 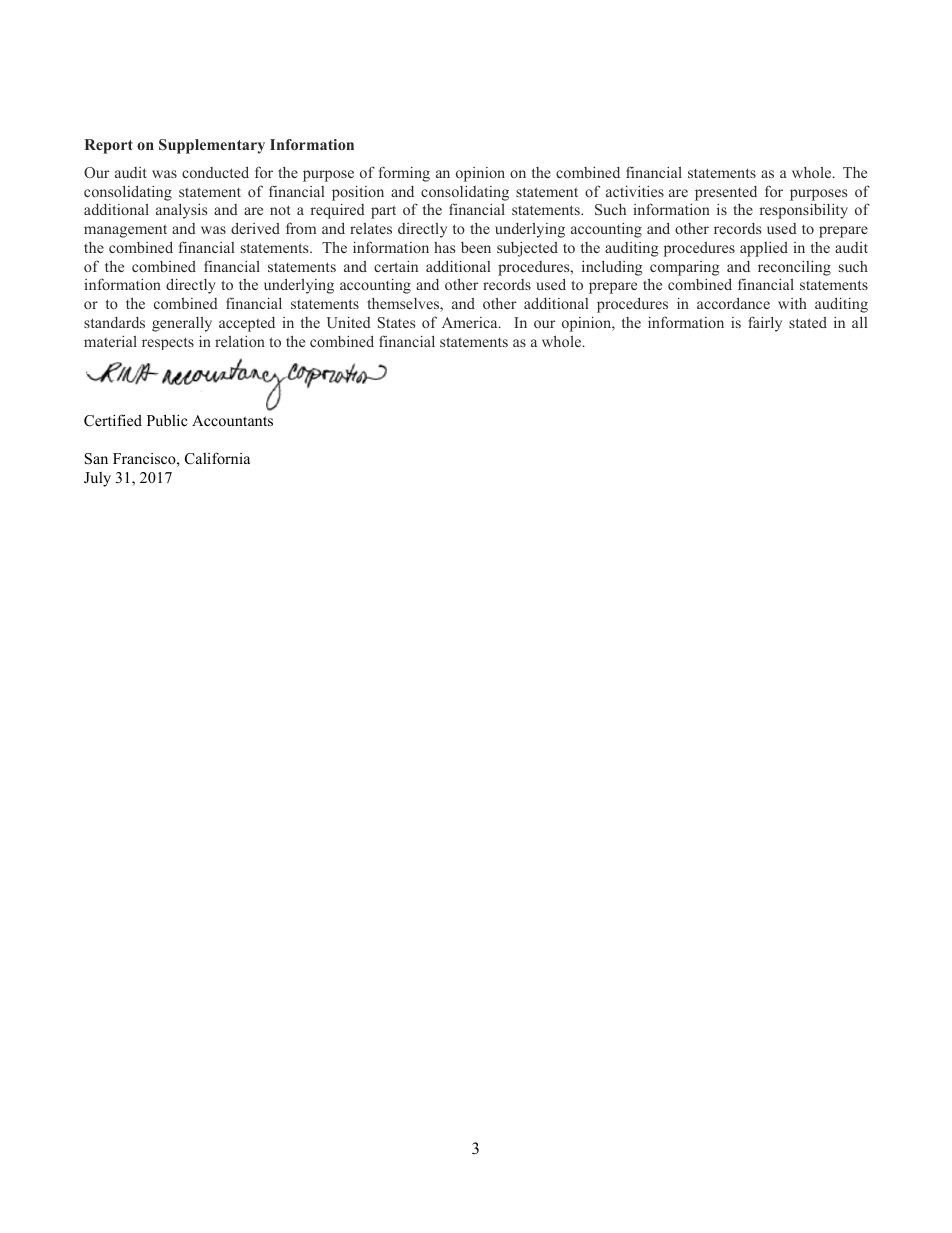 I want to click on Public, so click(x=167, y=420).
